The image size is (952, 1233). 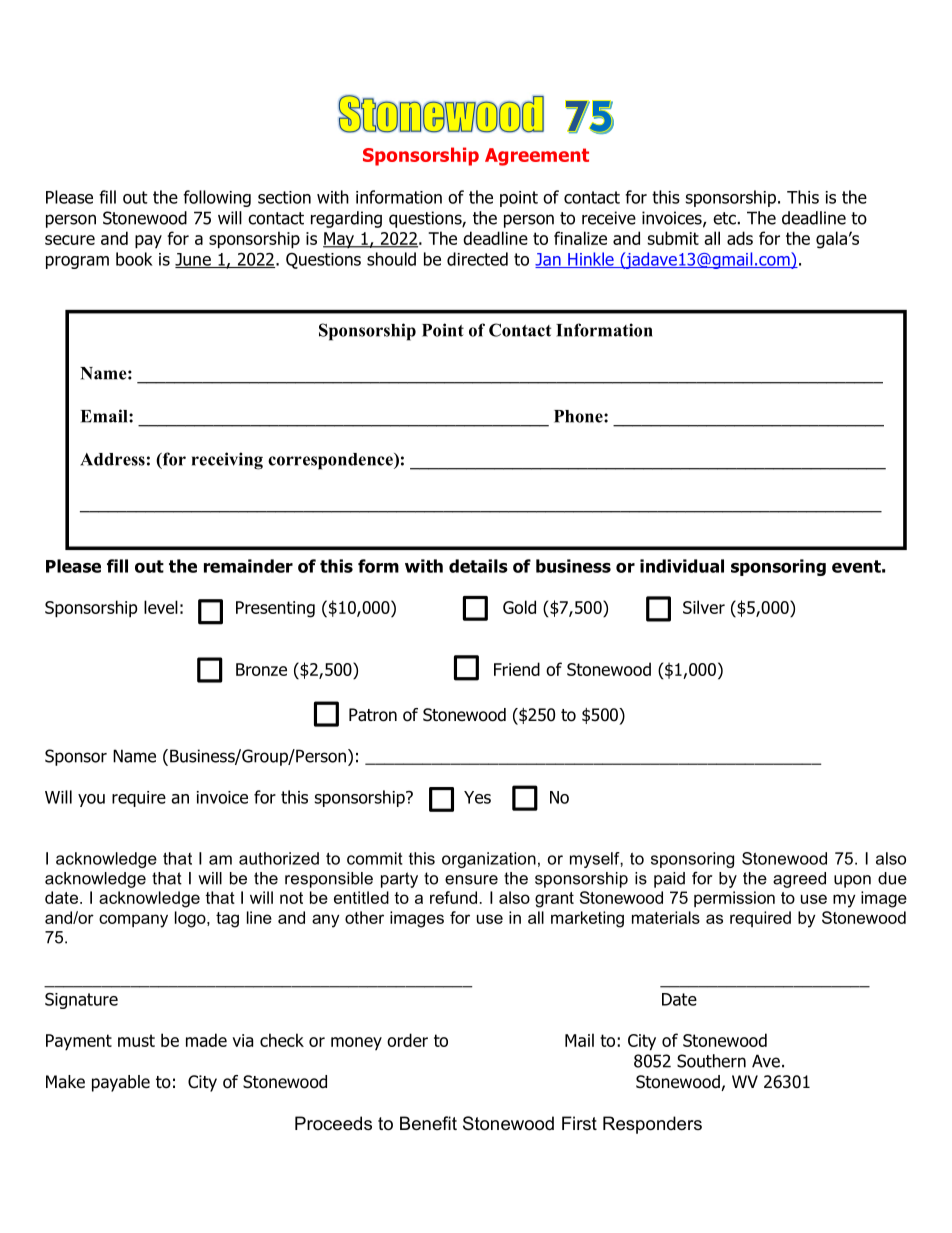 I want to click on logo, so click(x=191, y=919).
